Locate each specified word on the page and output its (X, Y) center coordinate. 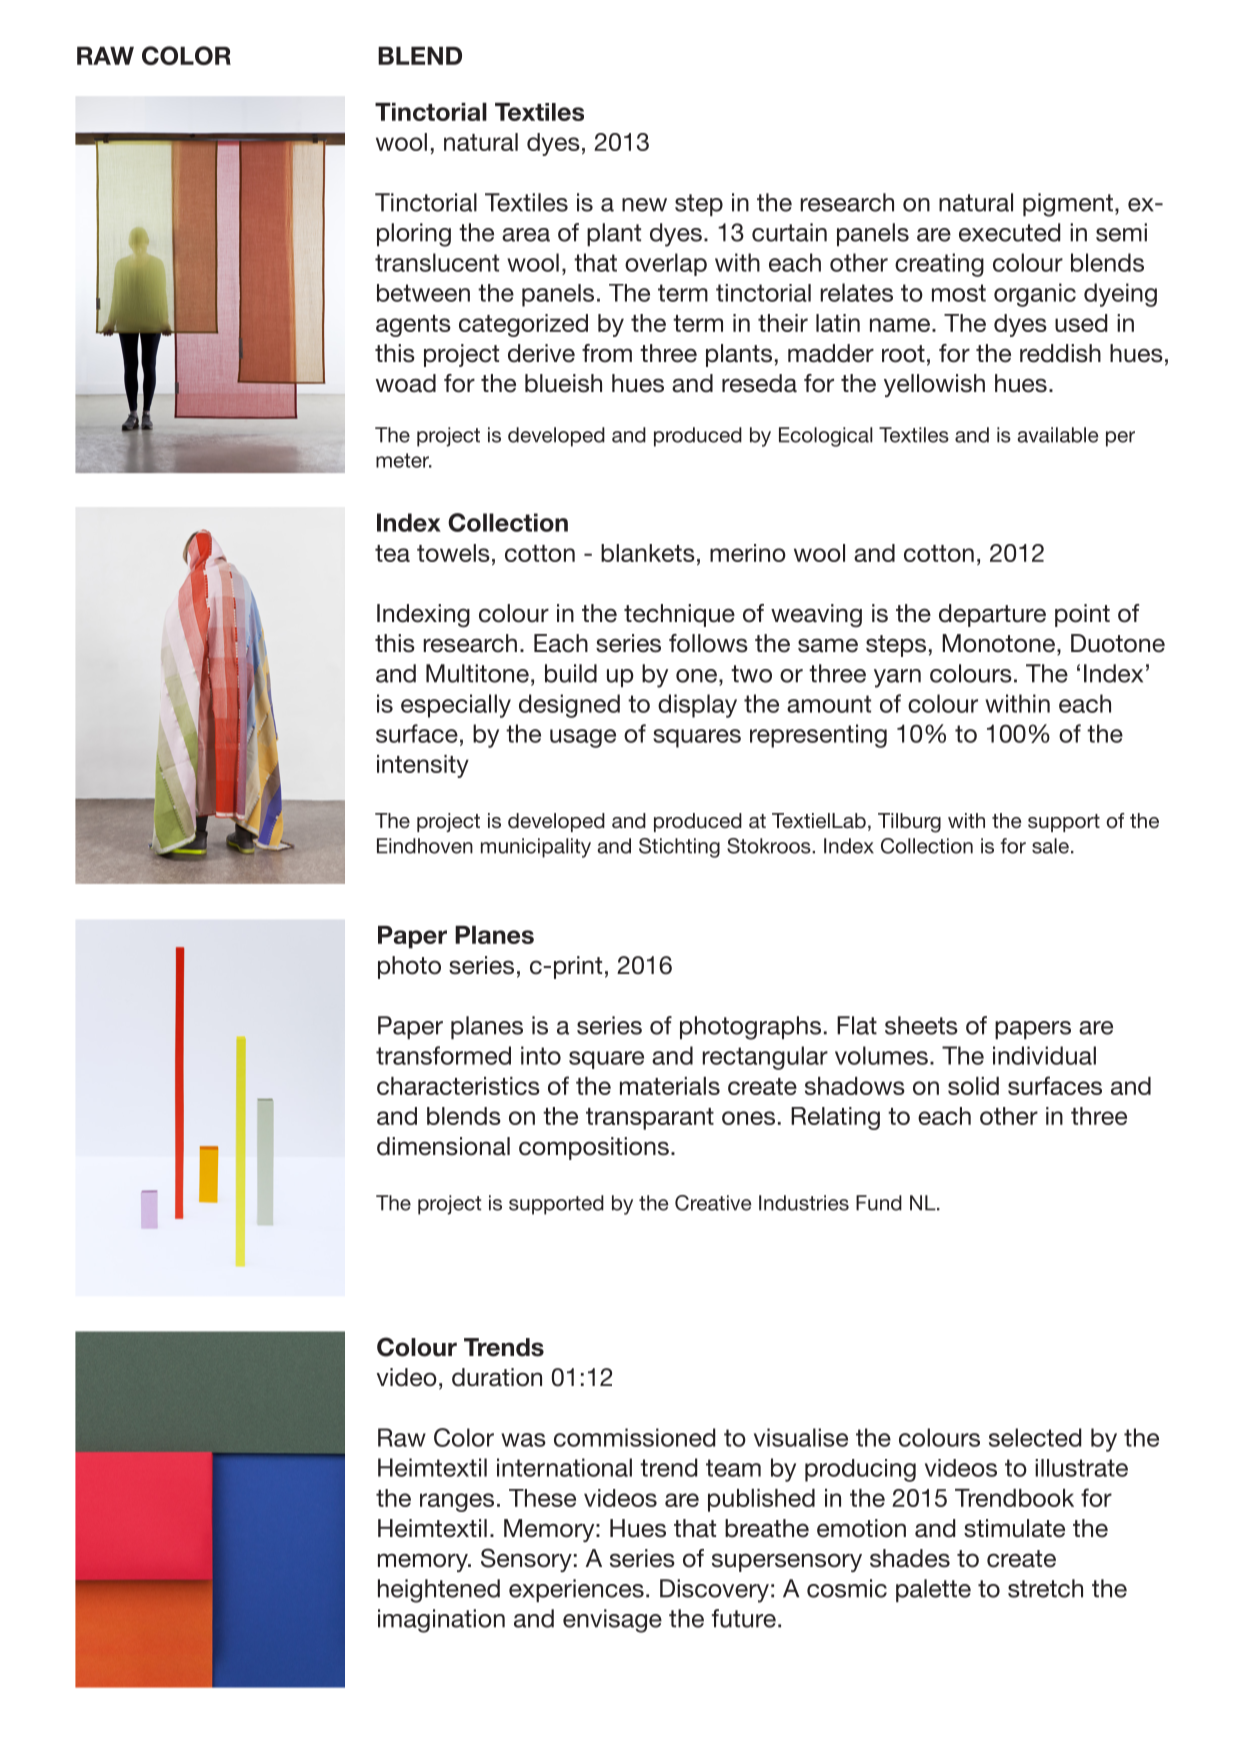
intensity (423, 766)
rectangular (765, 1058)
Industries (804, 1203)
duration (497, 1377)
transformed (443, 1055)
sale (1050, 846)
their (783, 323)
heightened (439, 1591)
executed (1009, 232)
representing (818, 736)
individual (1044, 1055)
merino (748, 553)
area (526, 235)
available (1058, 435)
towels (453, 553)
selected (1035, 1437)
